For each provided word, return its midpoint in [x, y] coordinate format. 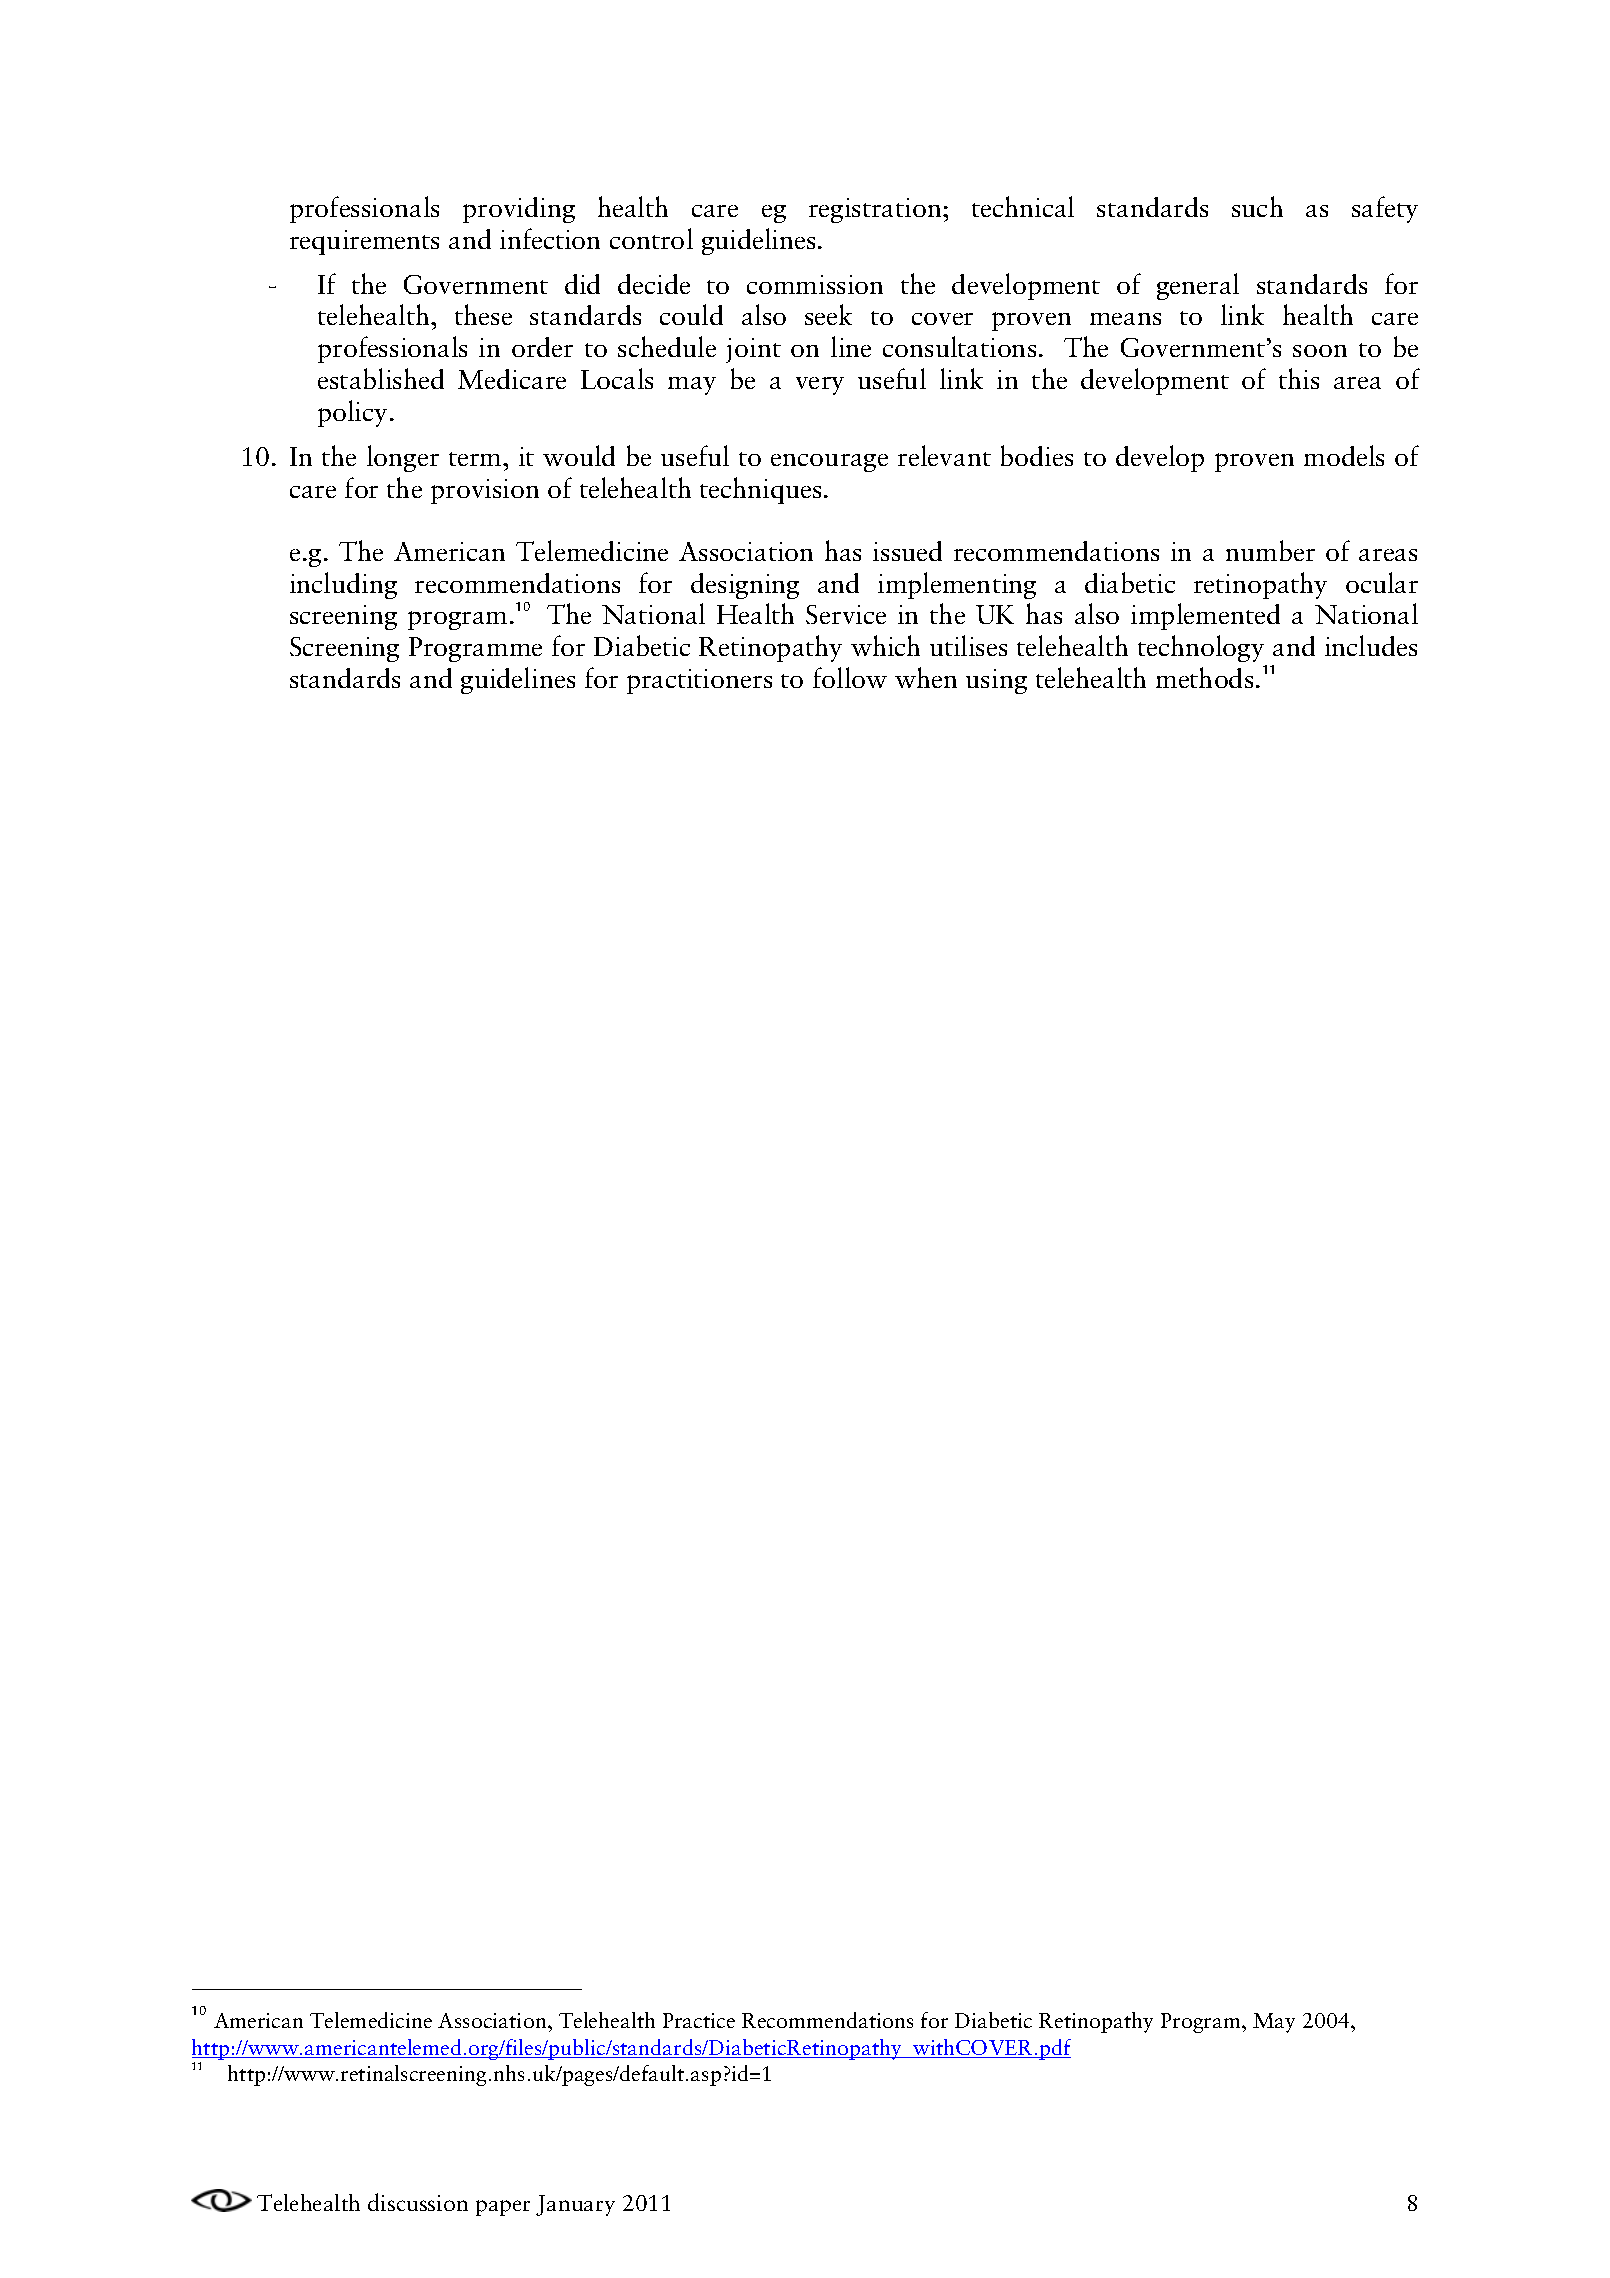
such [1257, 206]
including [343, 585]
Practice [699, 2020]
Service [846, 614]
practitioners [699, 681]
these [483, 314]
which [885, 645]
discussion [418, 2202]
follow [850, 677]
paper [503, 2208]
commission [815, 284]
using [996, 681]
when [926, 677]
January [575, 2205]
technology [1201, 648]
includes [1371, 645]
